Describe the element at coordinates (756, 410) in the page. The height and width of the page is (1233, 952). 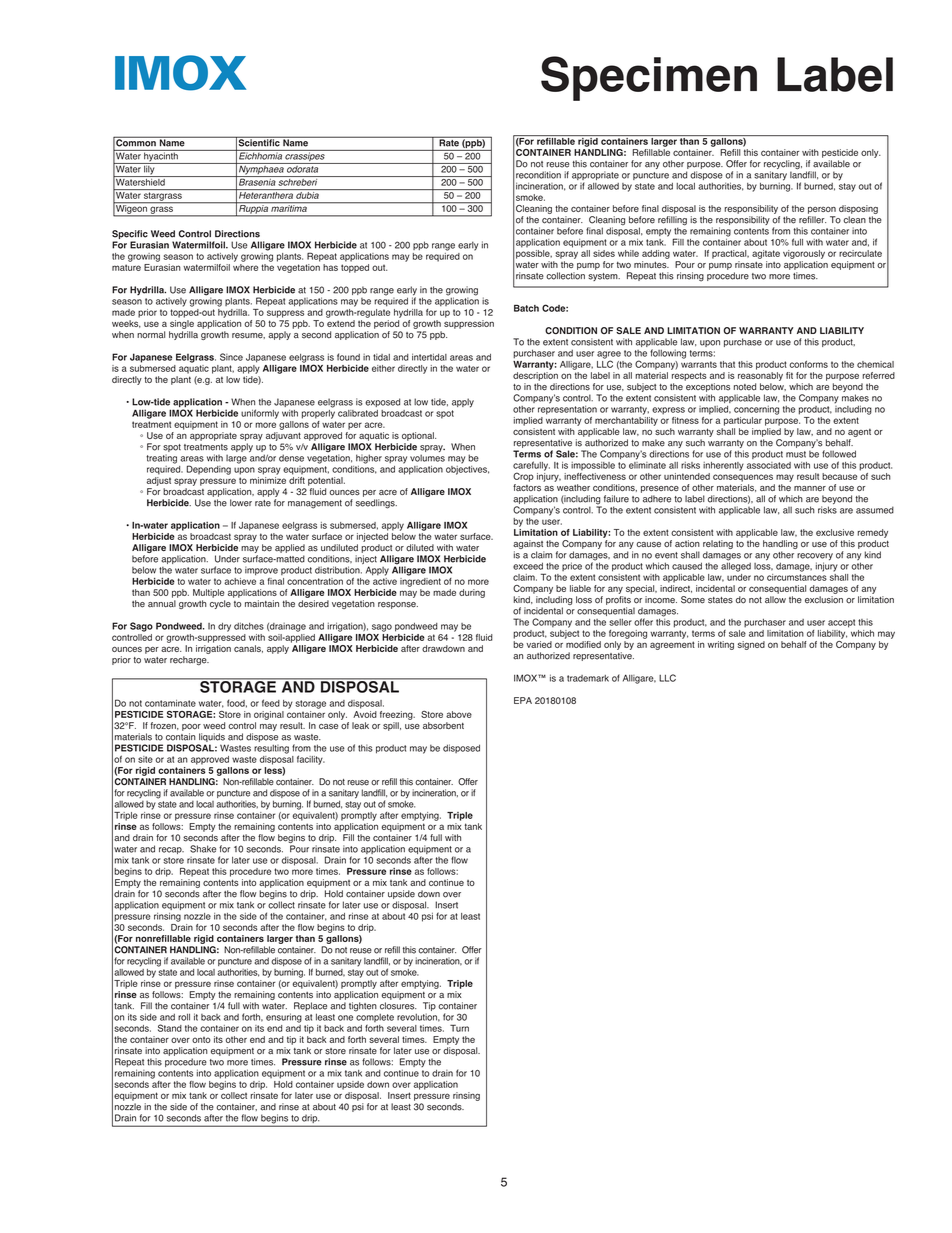
I see `concerning` at that location.
